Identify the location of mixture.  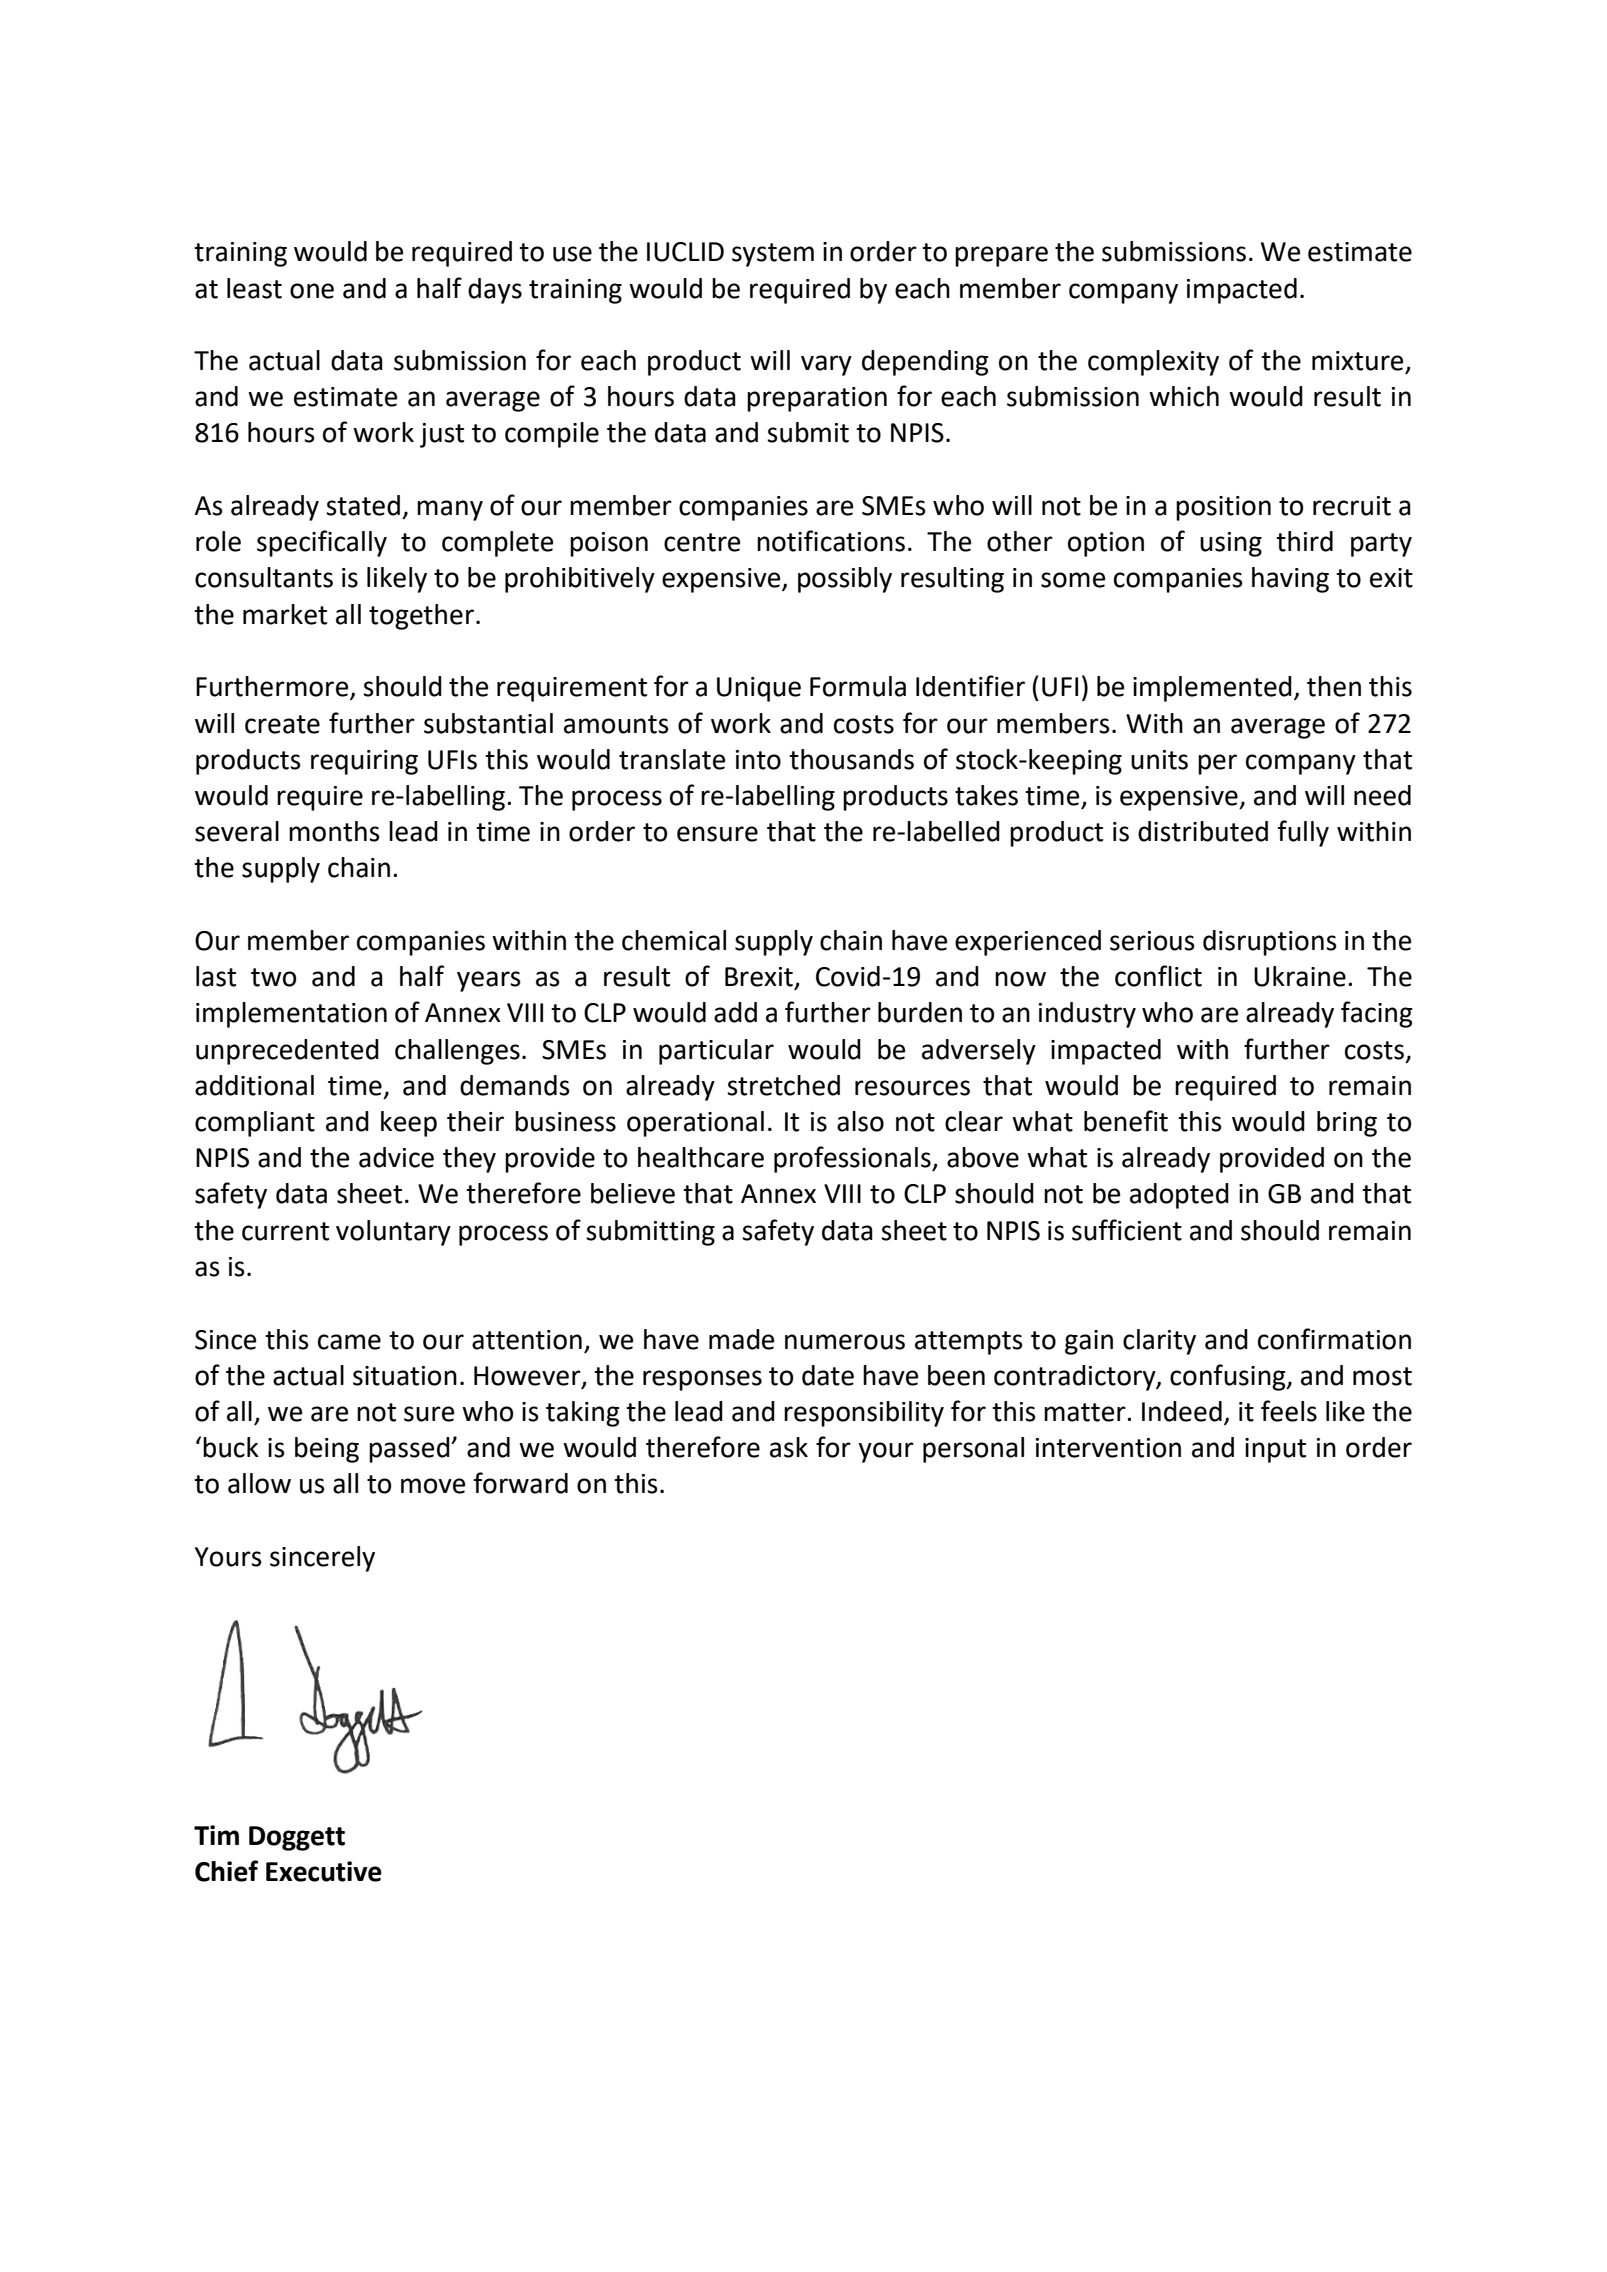
(1359, 362).
